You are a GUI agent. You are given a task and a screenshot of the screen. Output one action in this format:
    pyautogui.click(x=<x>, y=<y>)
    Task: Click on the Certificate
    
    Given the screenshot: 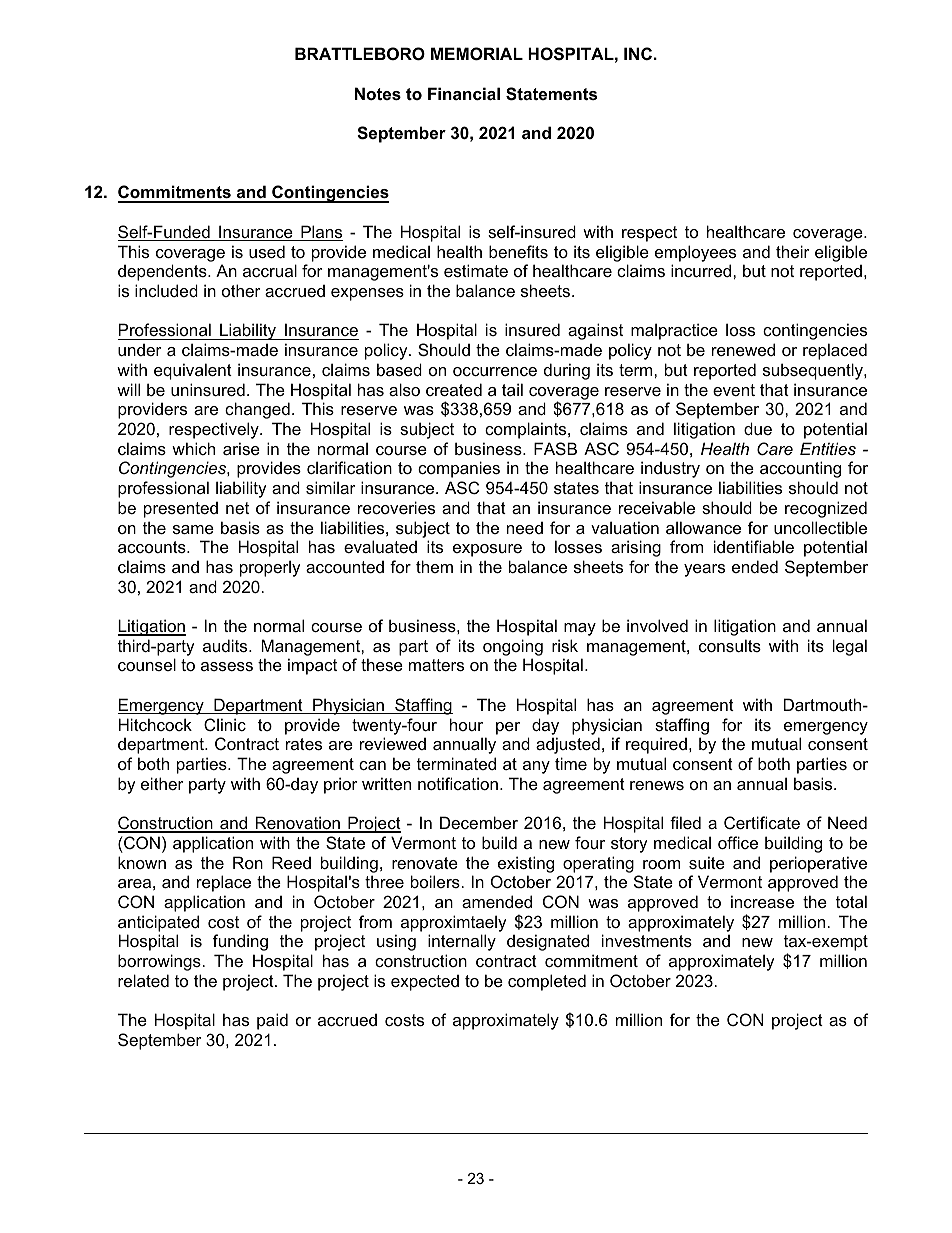 What is the action you would take?
    pyautogui.click(x=762, y=822)
